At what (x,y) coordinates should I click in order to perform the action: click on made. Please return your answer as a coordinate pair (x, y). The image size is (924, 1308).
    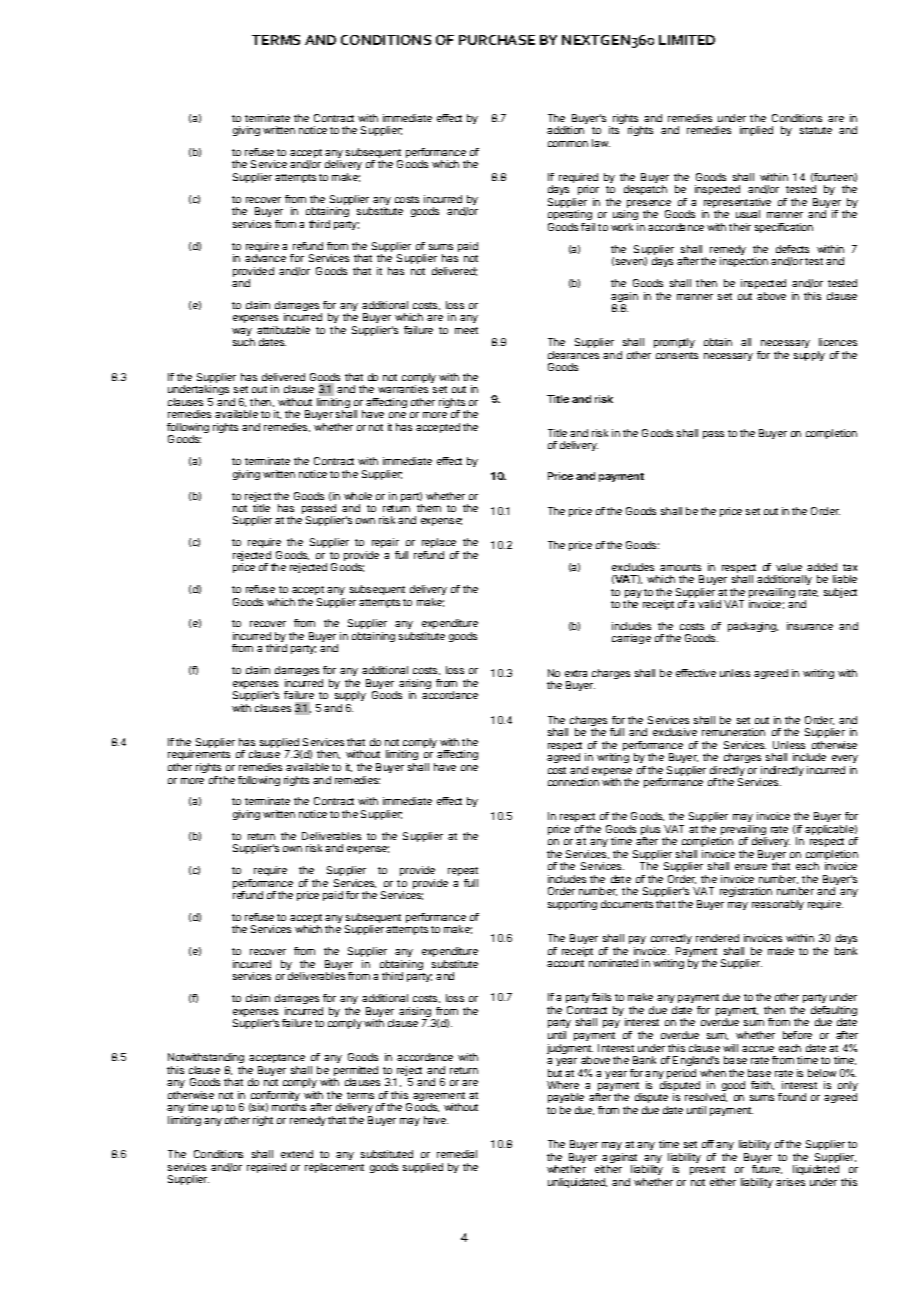
    Looking at the image, I should click on (781, 951).
